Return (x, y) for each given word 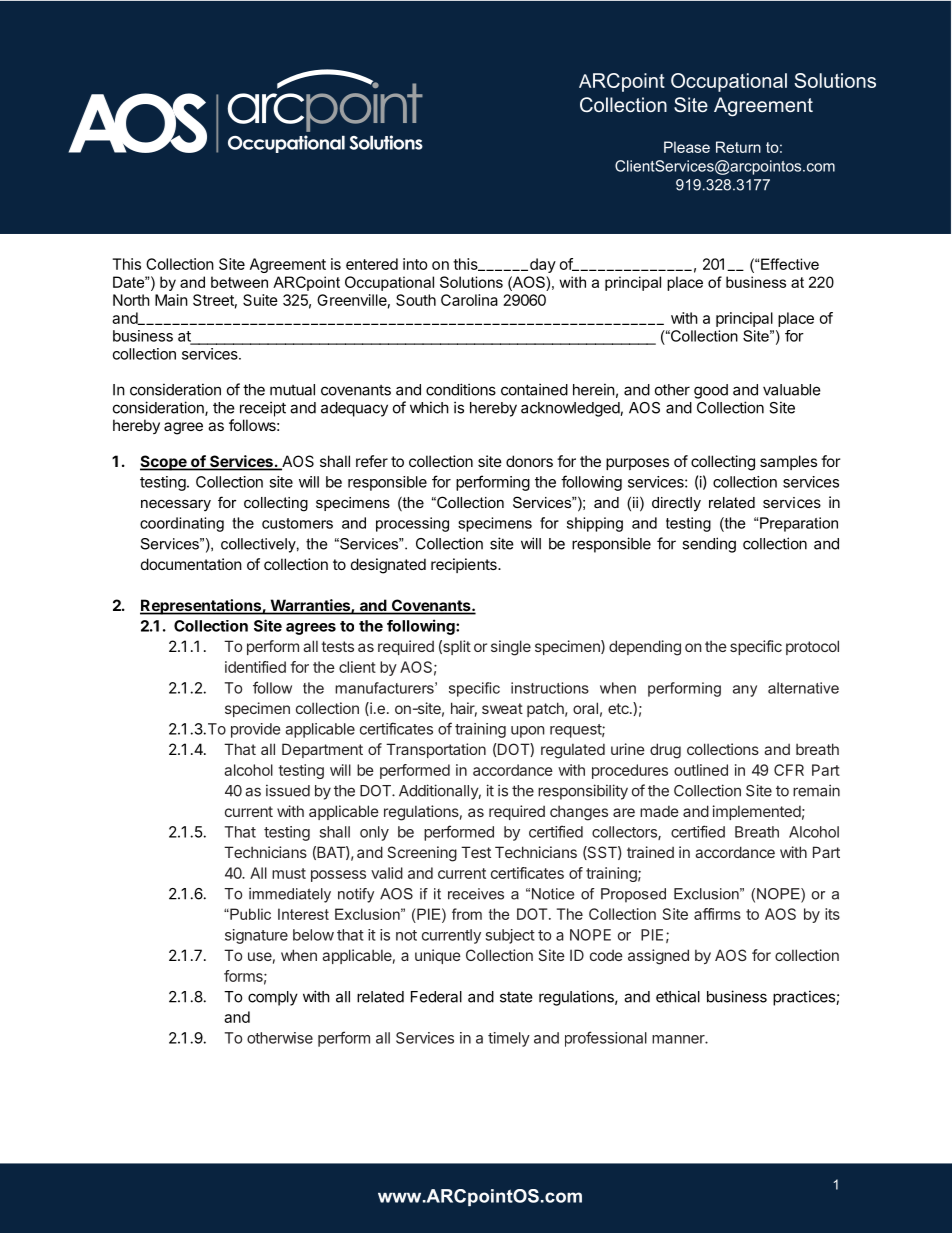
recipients (465, 565)
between (239, 282)
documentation (191, 564)
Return (738, 147)
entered (372, 264)
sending (709, 545)
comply (273, 998)
